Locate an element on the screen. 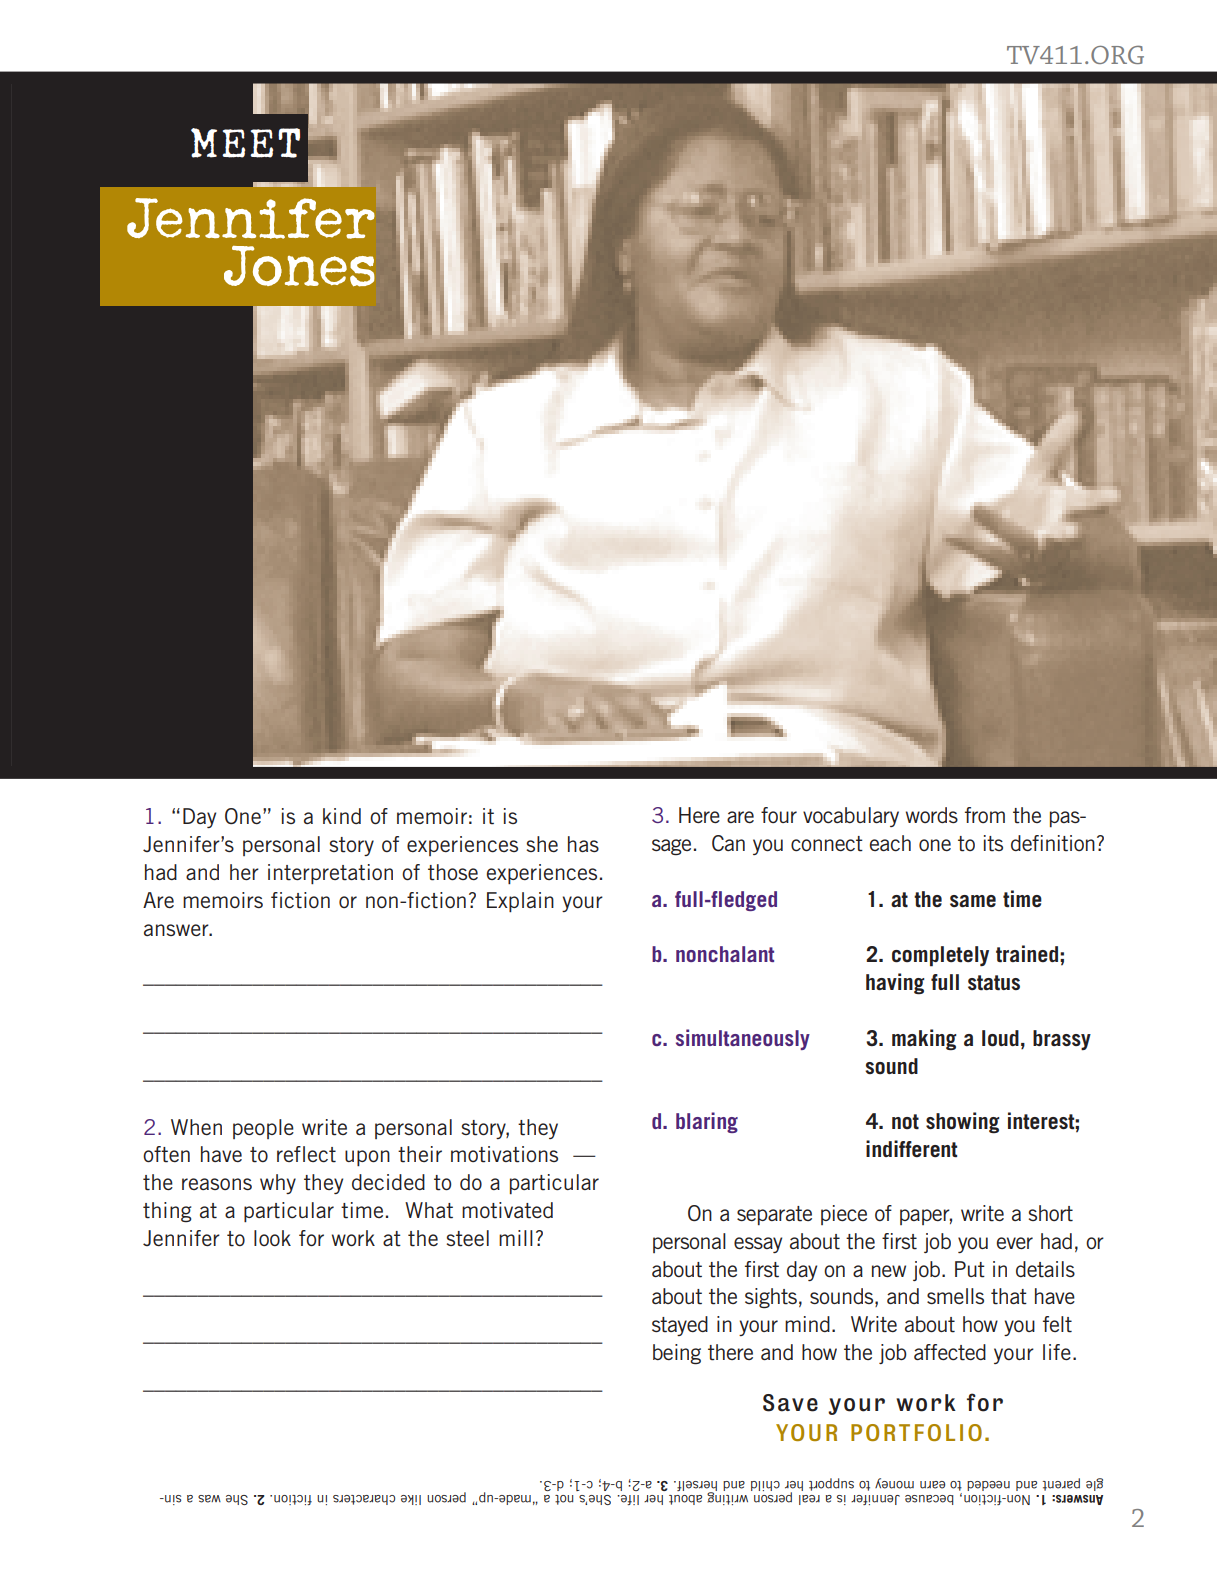 Image resolution: width=1217 pixels, height=1575 pixels. from is located at coordinates (985, 815).
